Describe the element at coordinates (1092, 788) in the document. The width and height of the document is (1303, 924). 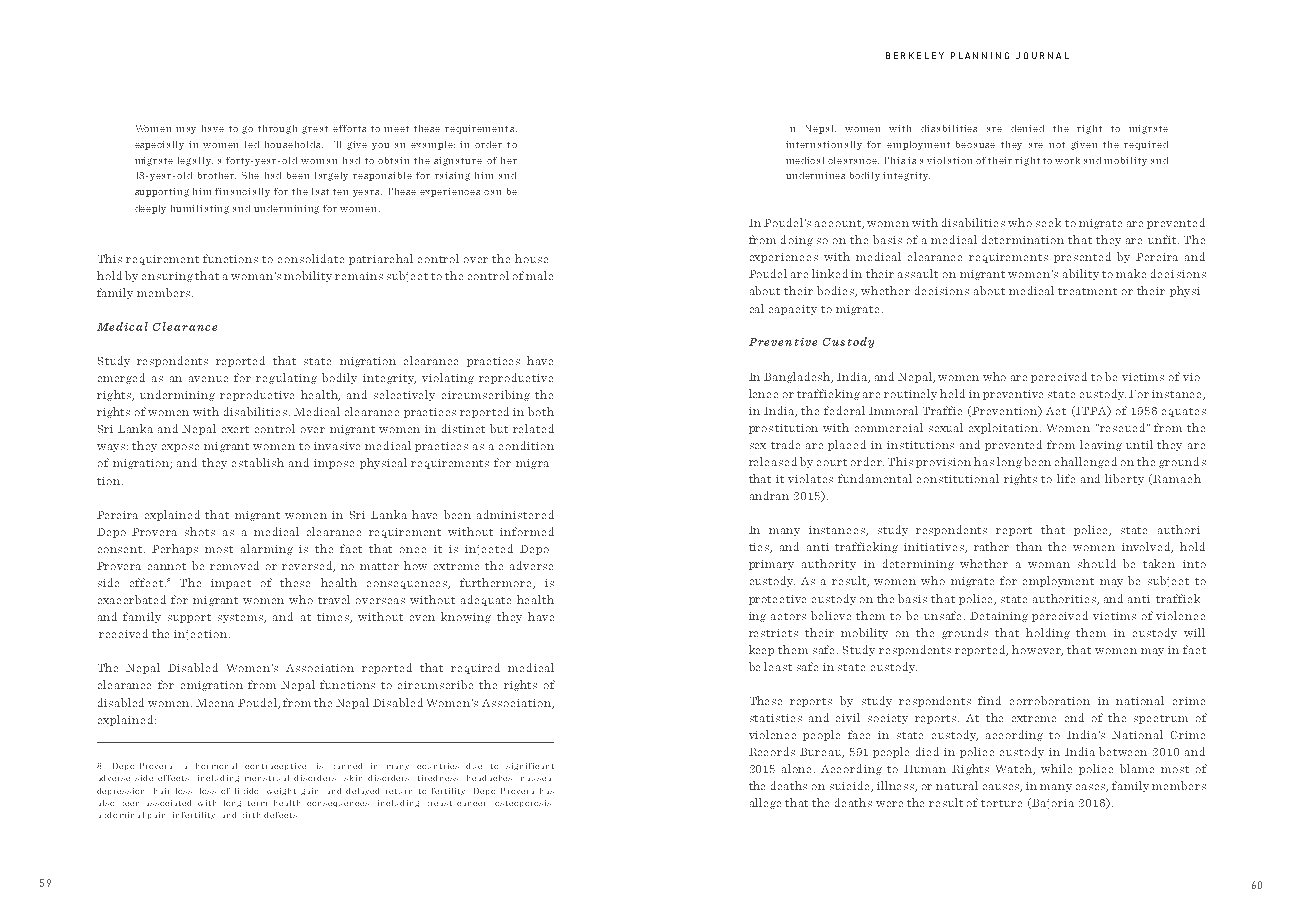
I see `cases` at that location.
